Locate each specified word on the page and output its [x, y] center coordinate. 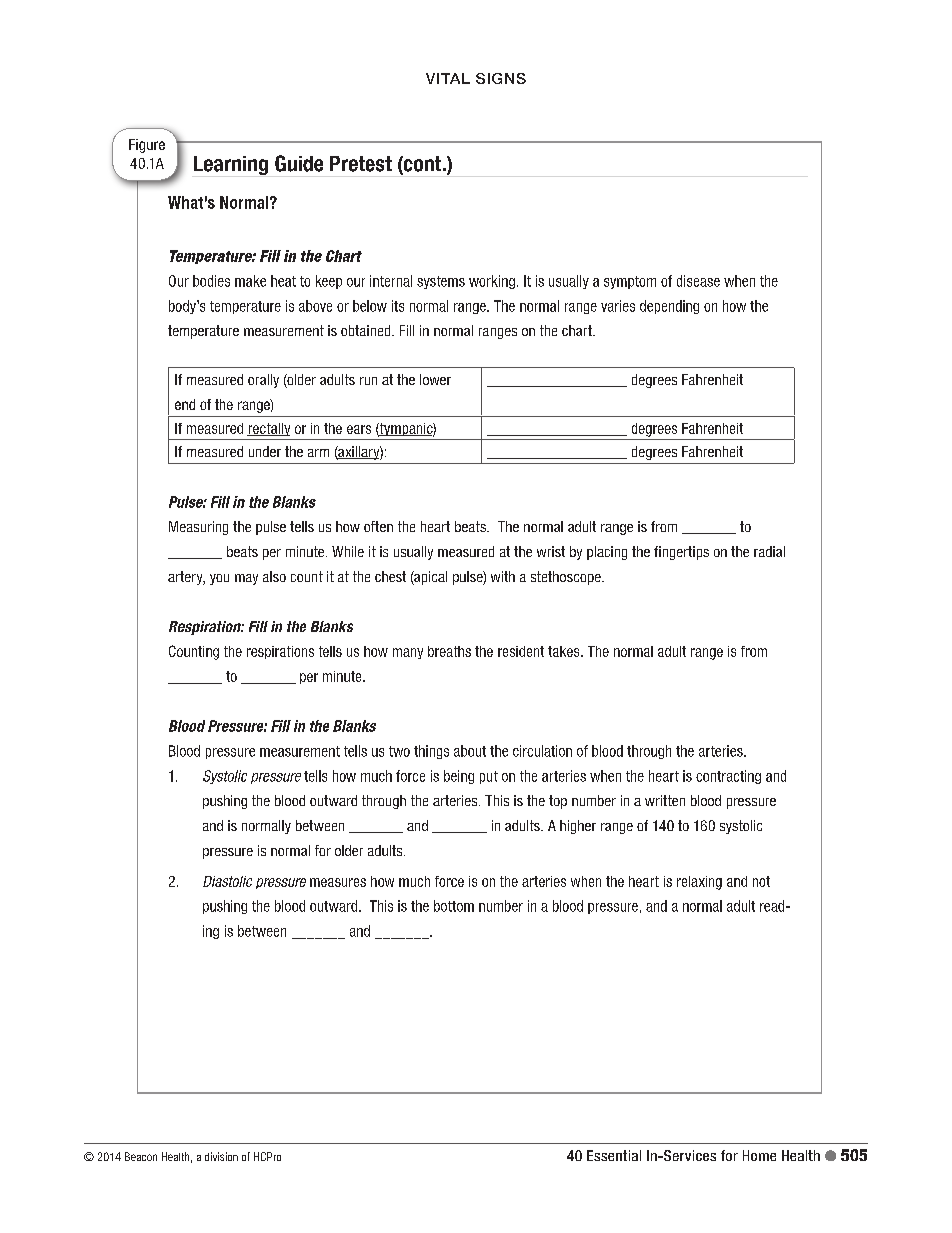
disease [698, 281]
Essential [614, 1155]
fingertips [681, 553]
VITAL [448, 78]
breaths [449, 651]
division [221, 1156]
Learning [231, 165]
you [219, 579]
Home [759, 1155]
